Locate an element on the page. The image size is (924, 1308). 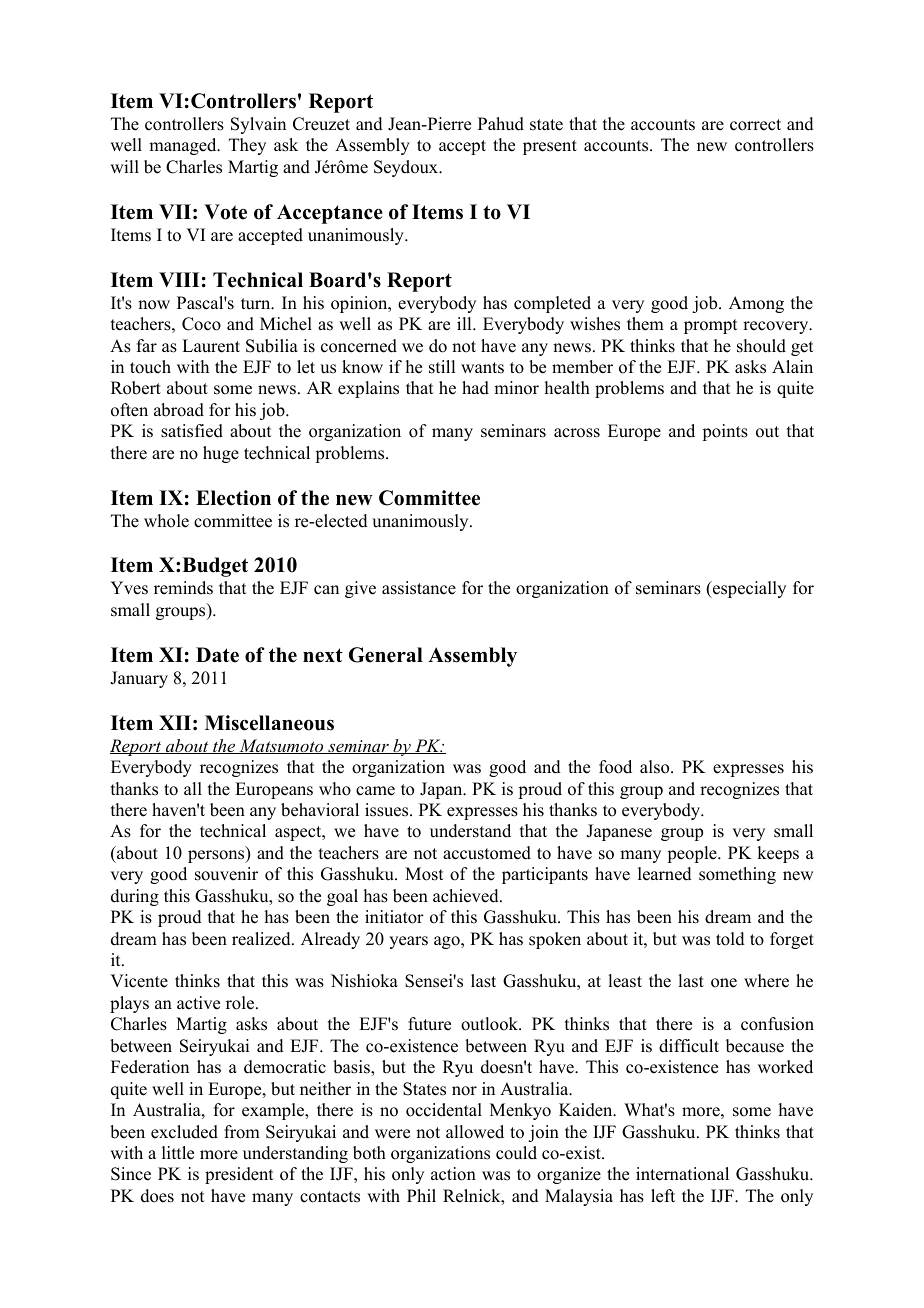
managed is located at coordinates (184, 146).
